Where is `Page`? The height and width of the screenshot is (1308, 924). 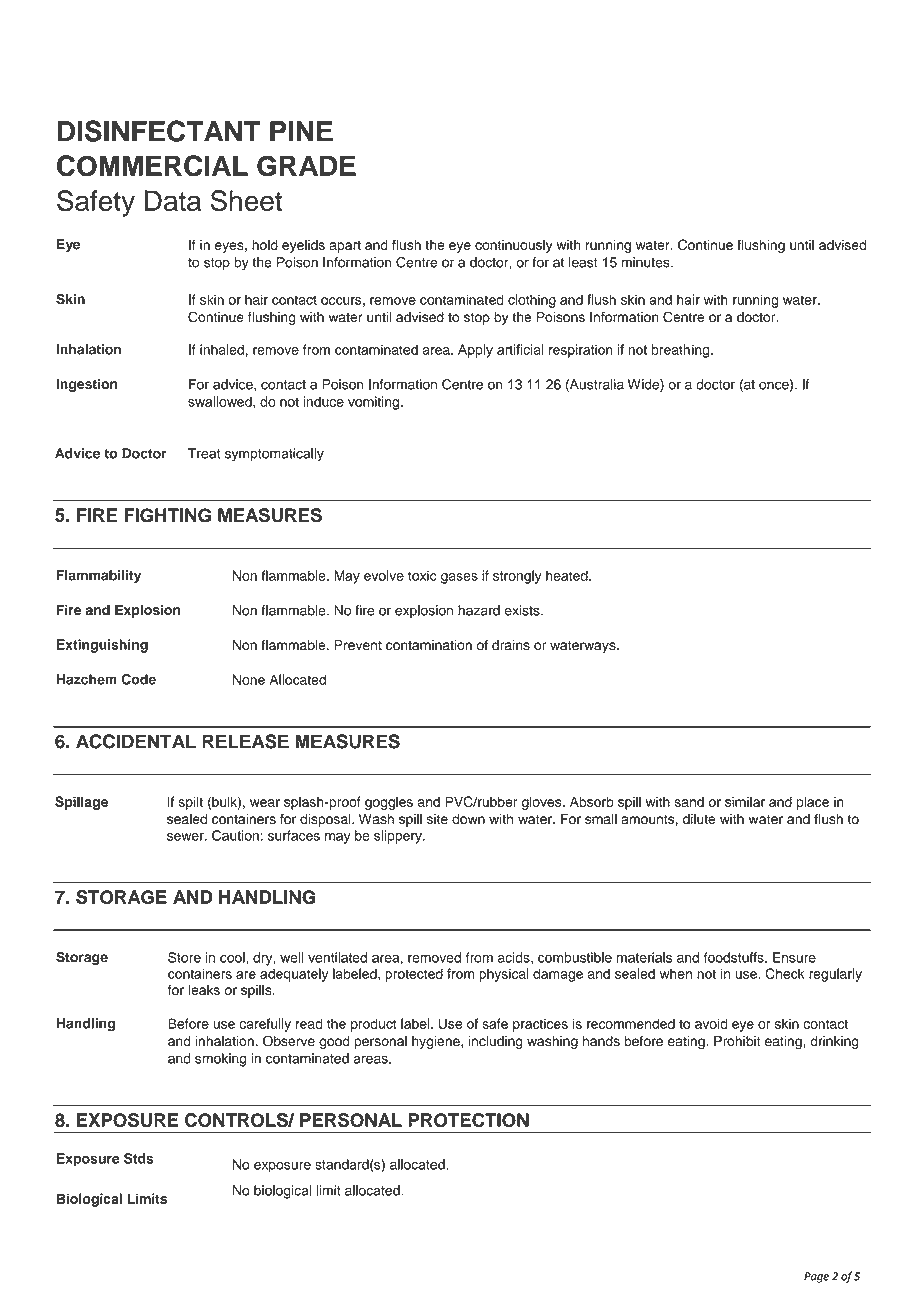
Page is located at coordinates (816, 1277).
